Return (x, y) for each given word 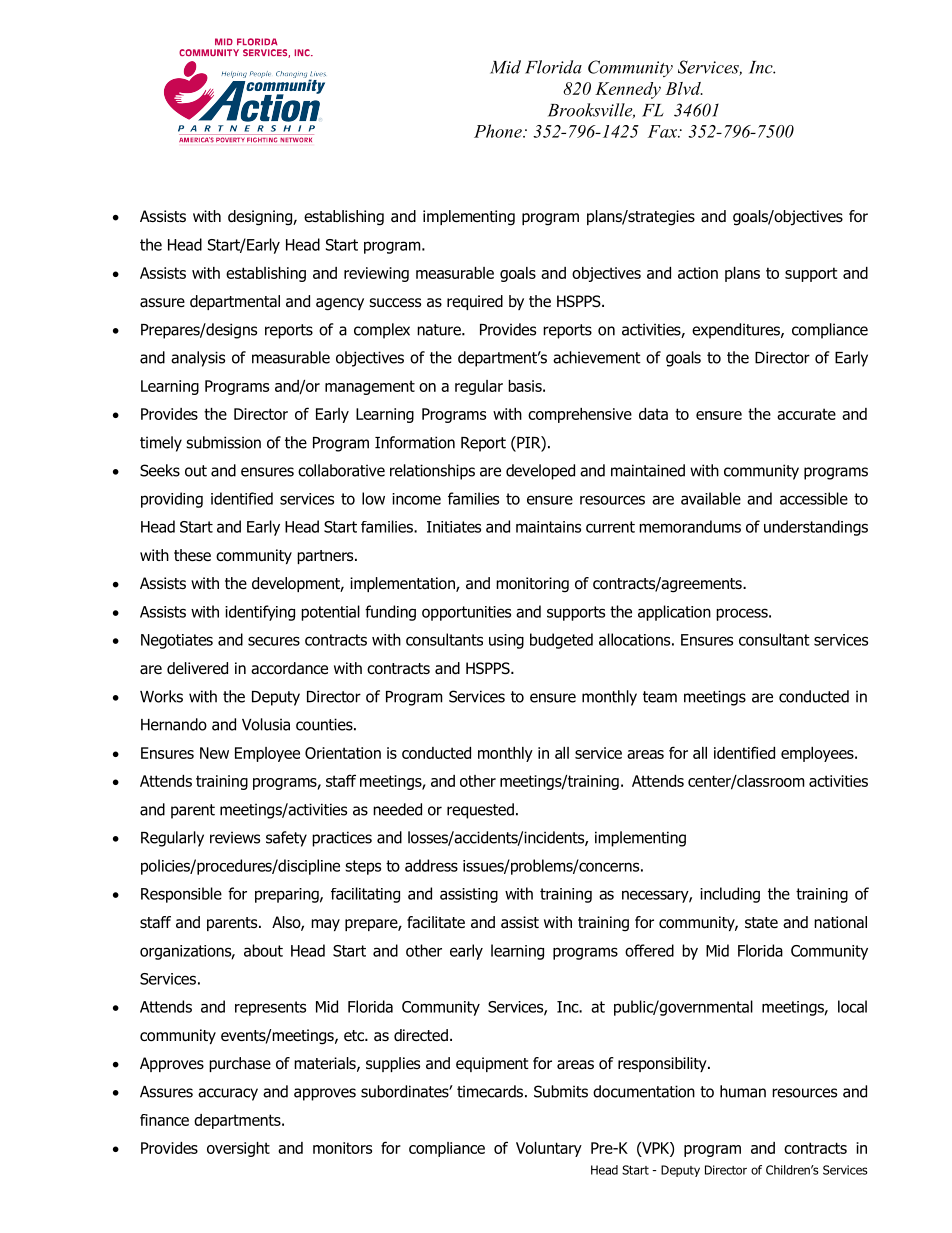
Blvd (684, 88)
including (730, 895)
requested (480, 811)
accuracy (228, 1094)
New (214, 753)
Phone (499, 131)
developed (540, 472)
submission (223, 442)
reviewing (376, 274)
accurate (806, 414)
